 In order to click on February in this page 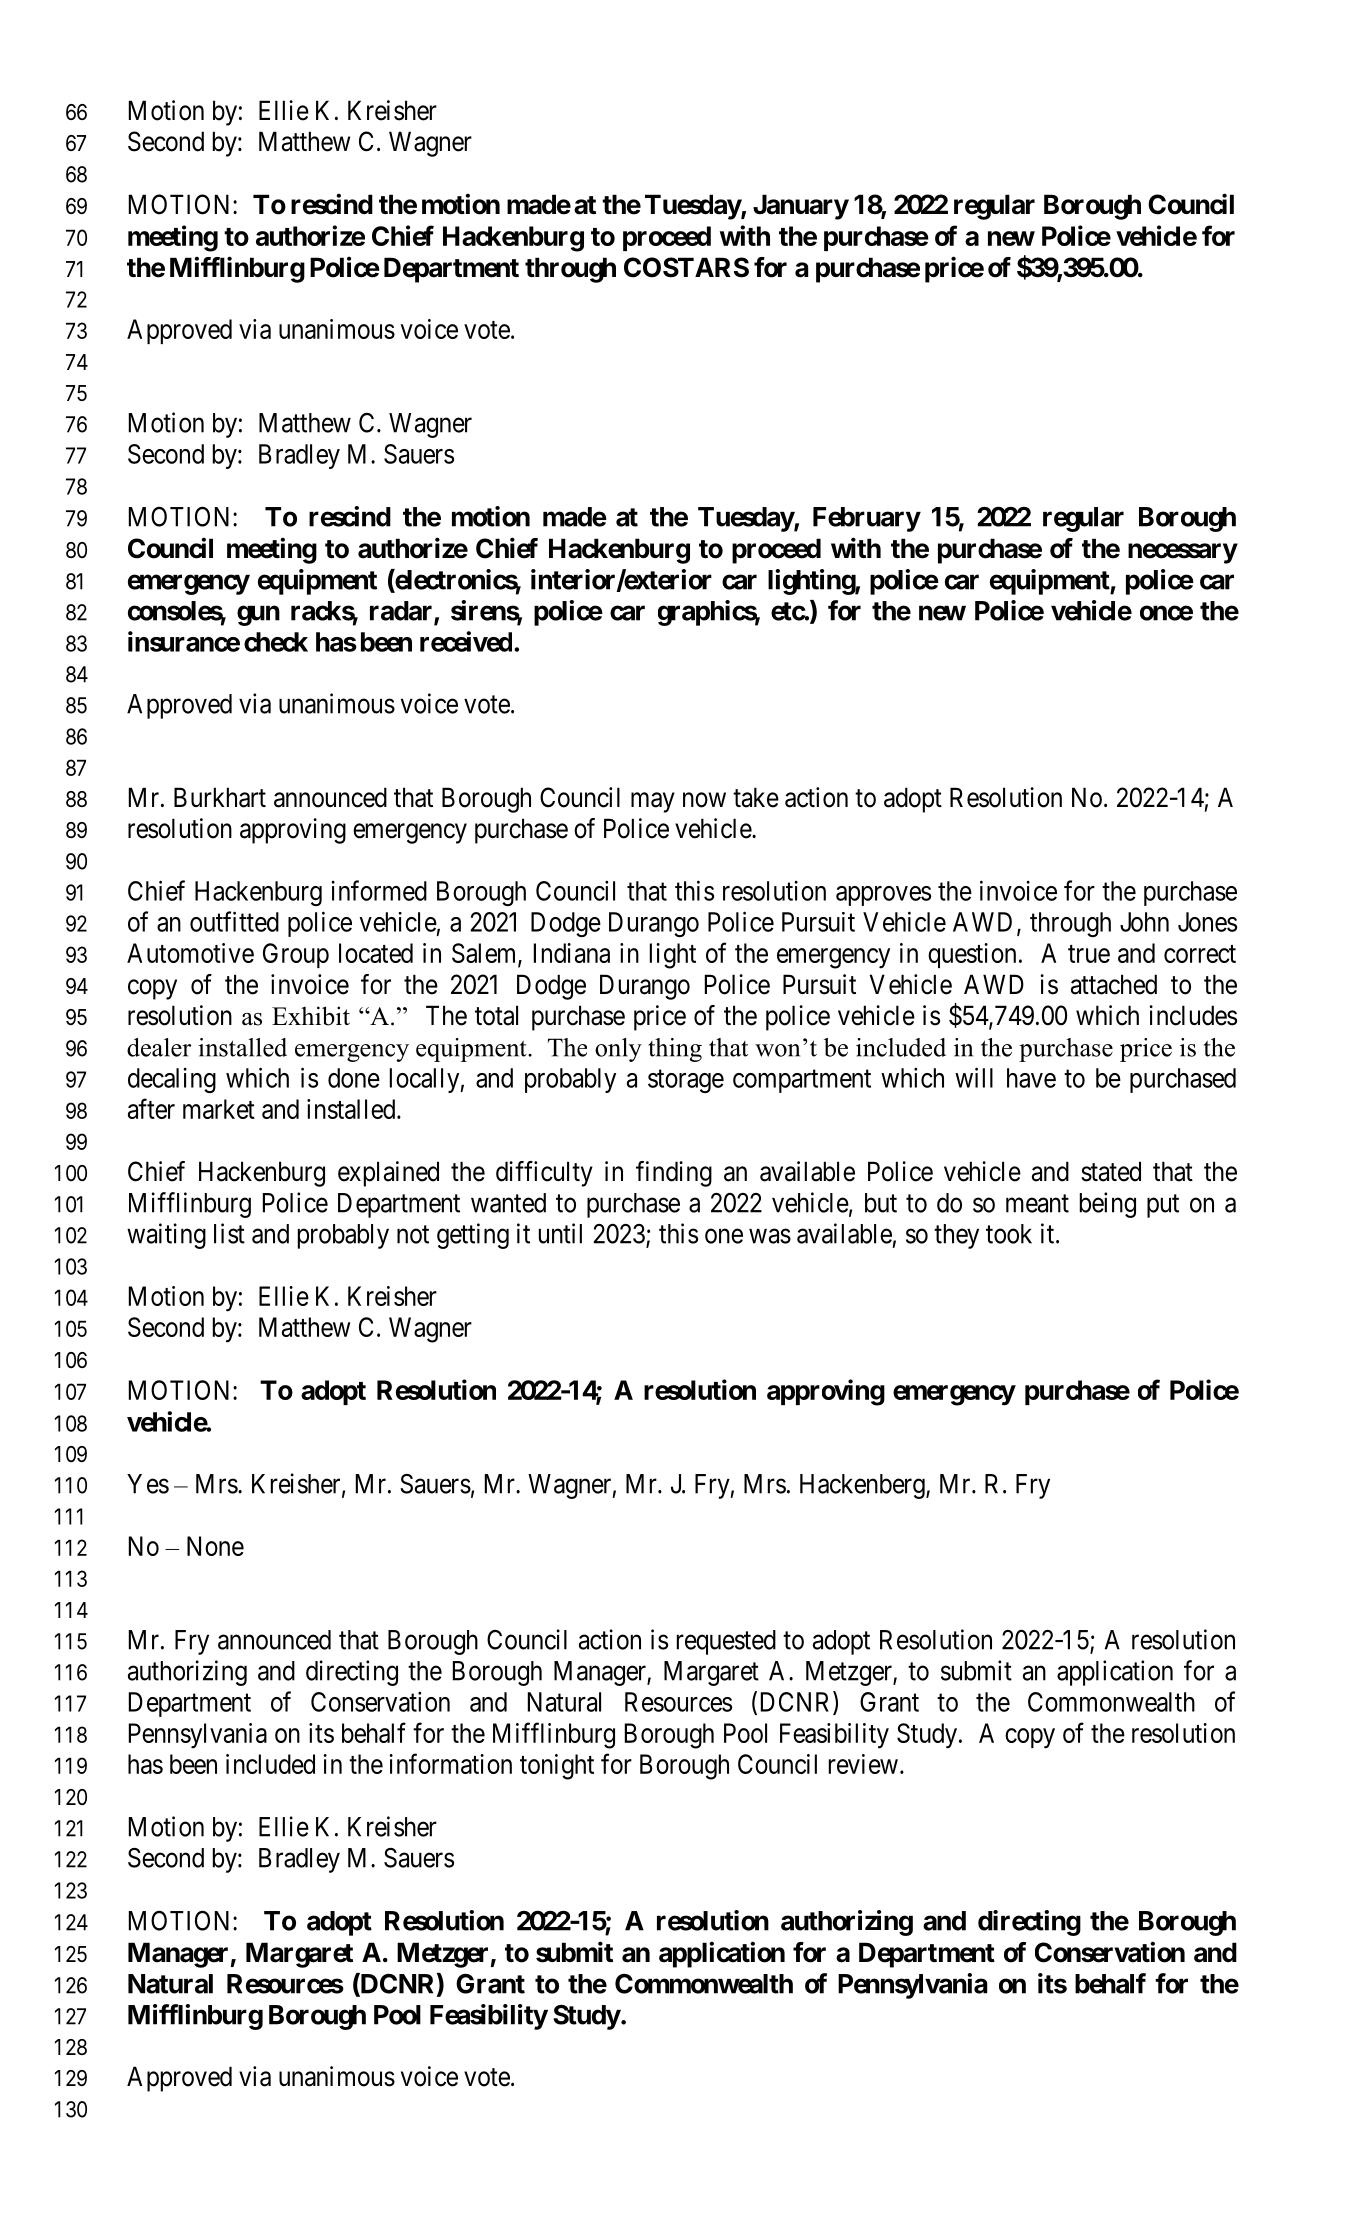, I will do `click(866, 519)`.
